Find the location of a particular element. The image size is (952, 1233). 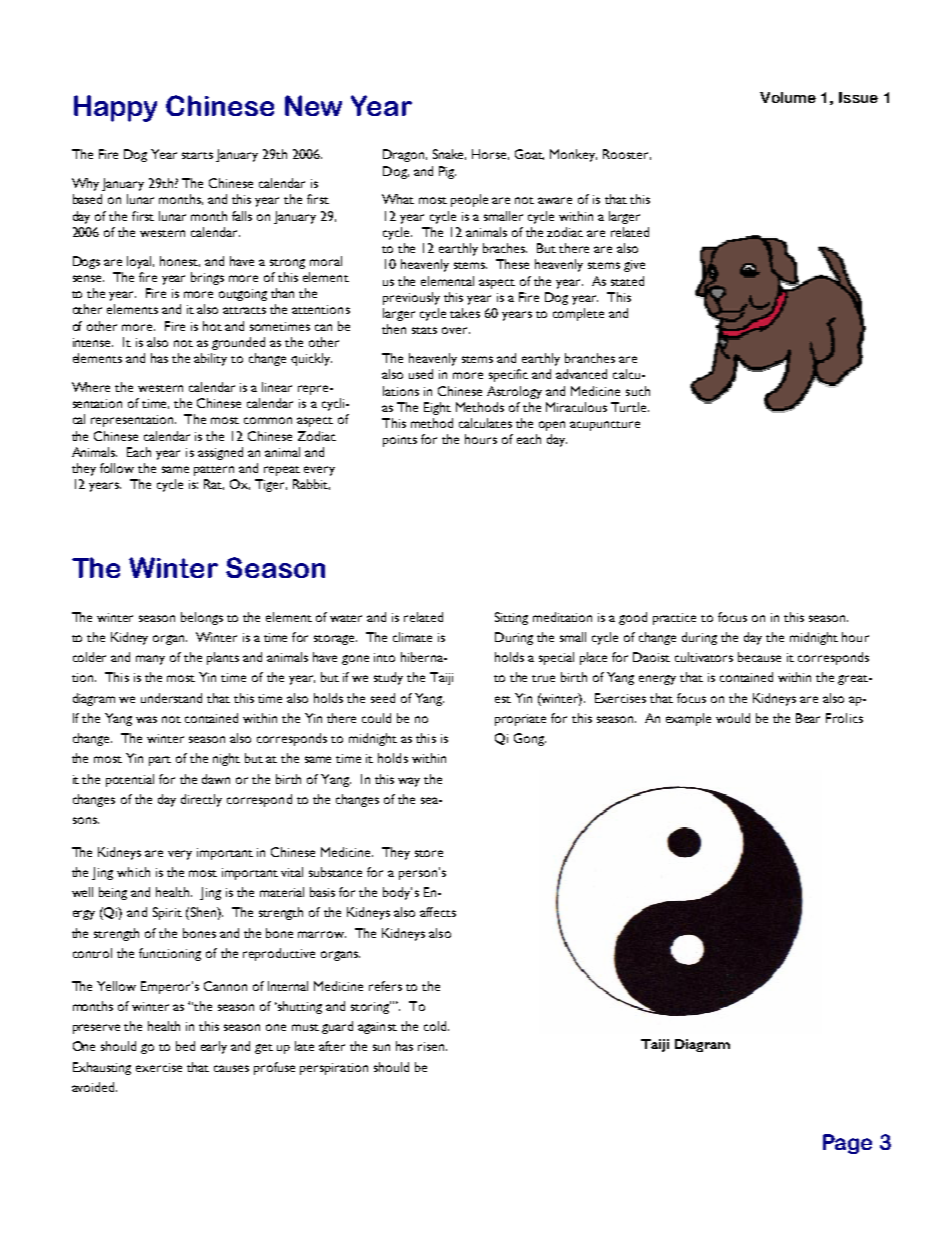

ability is located at coordinates (210, 359).
